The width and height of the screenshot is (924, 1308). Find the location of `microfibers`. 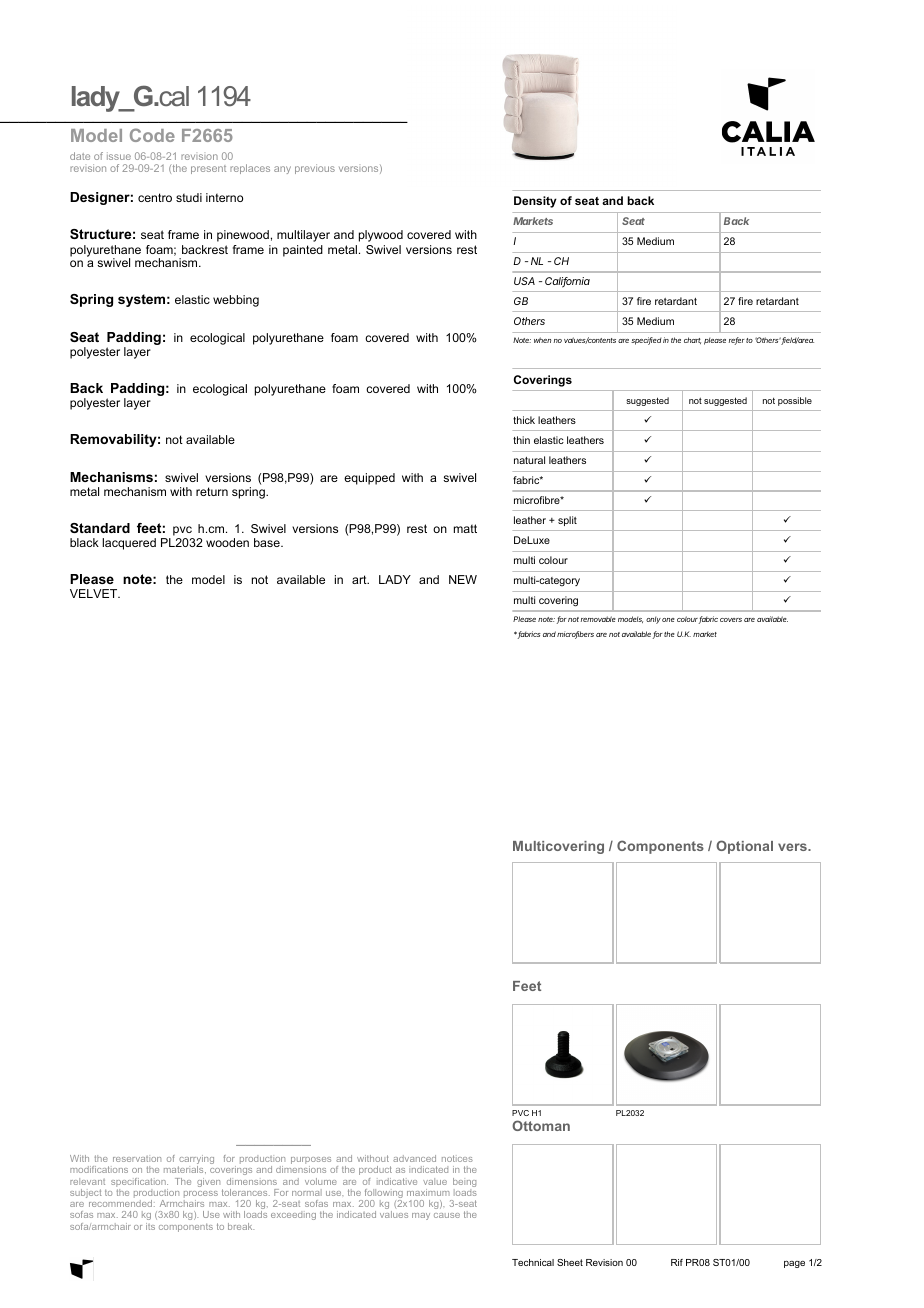

microfibers is located at coordinates (575, 635).
